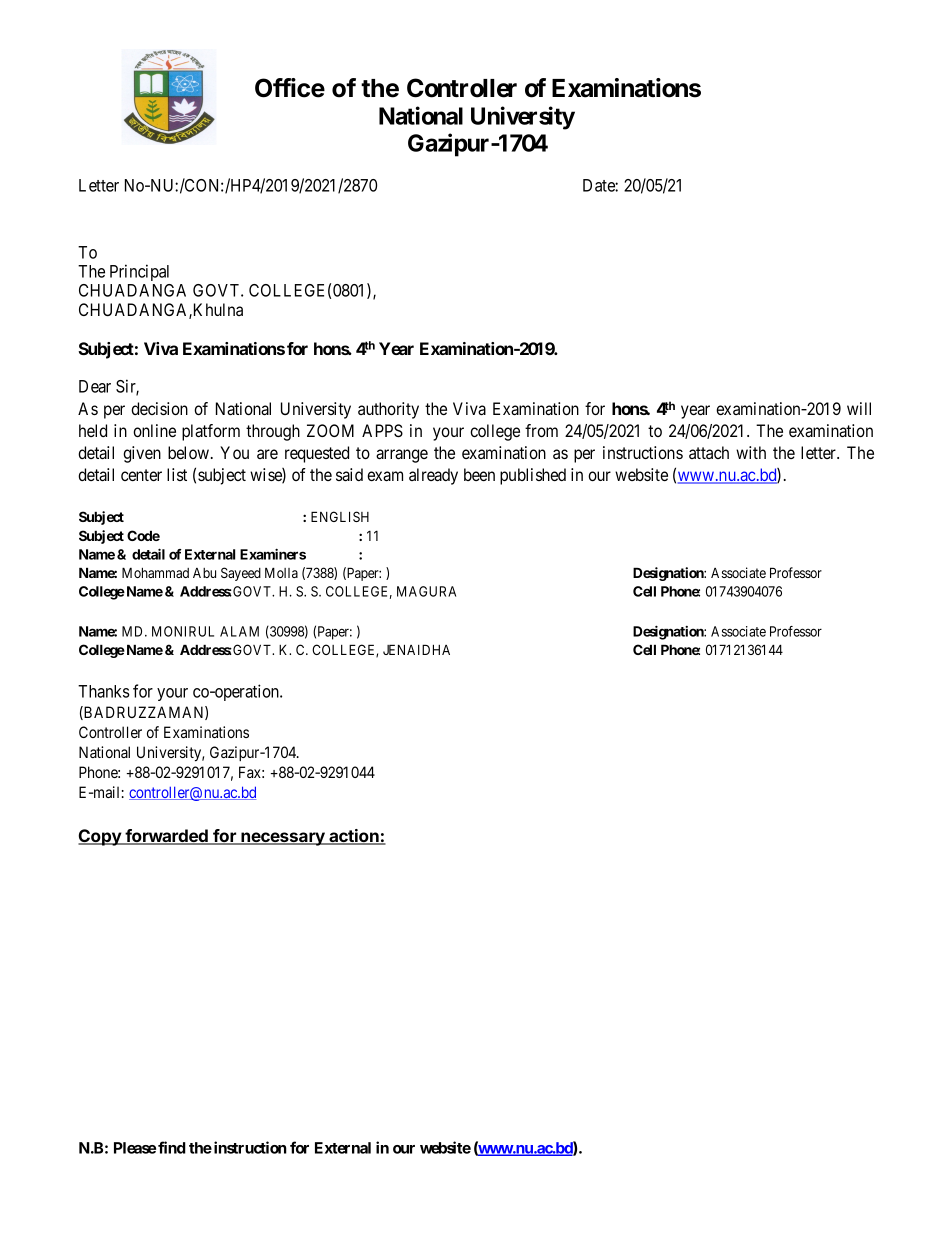  Describe the element at coordinates (139, 272) in the screenshot. I see `Principal` at that location.
